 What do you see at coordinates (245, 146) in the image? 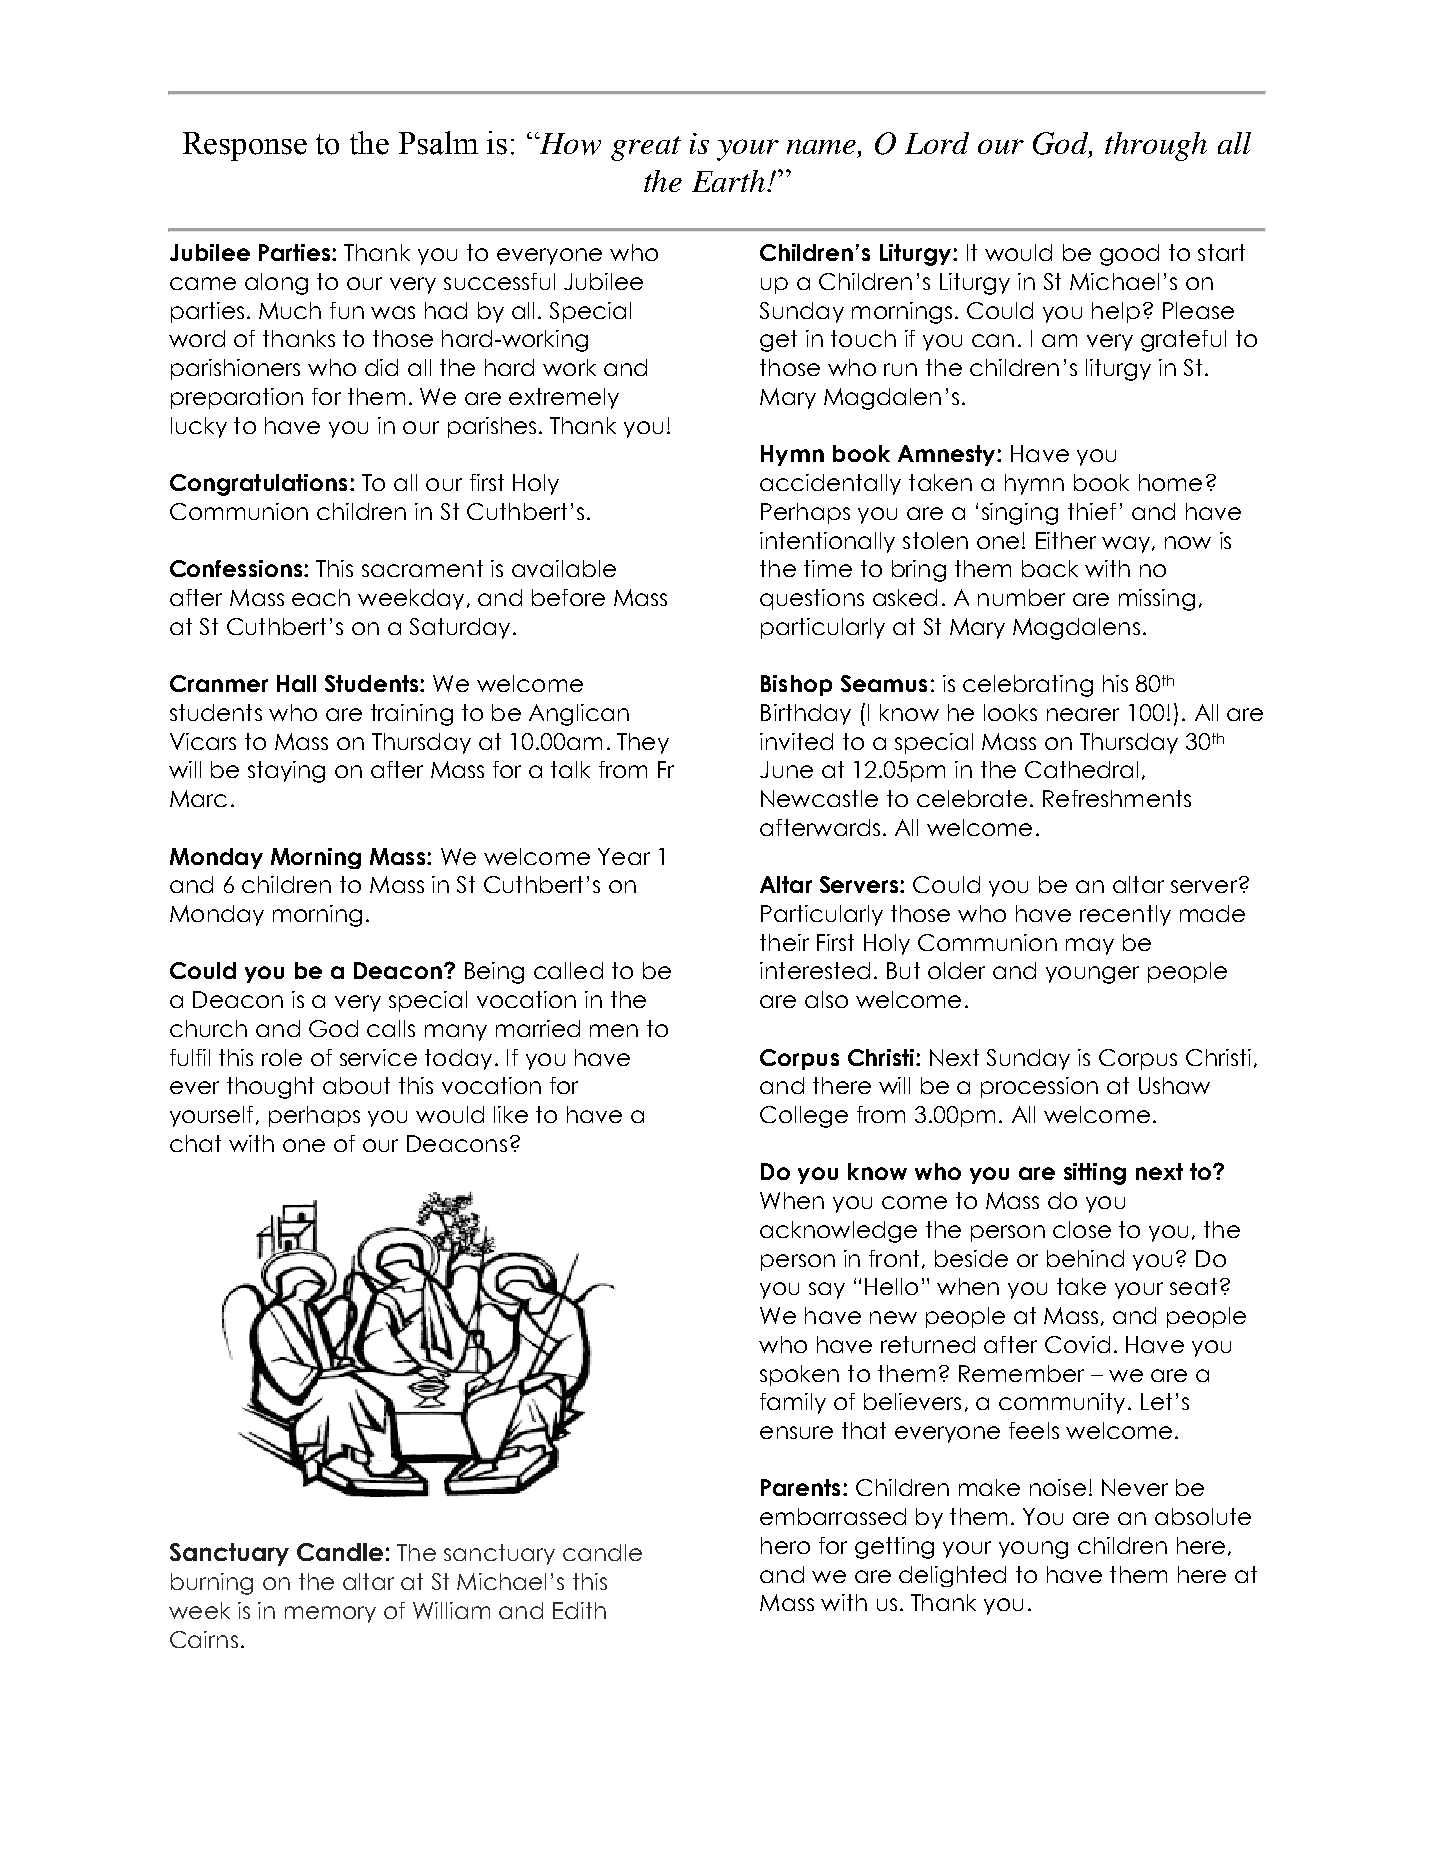
I see `Response` at bounding box center [245, 146].
